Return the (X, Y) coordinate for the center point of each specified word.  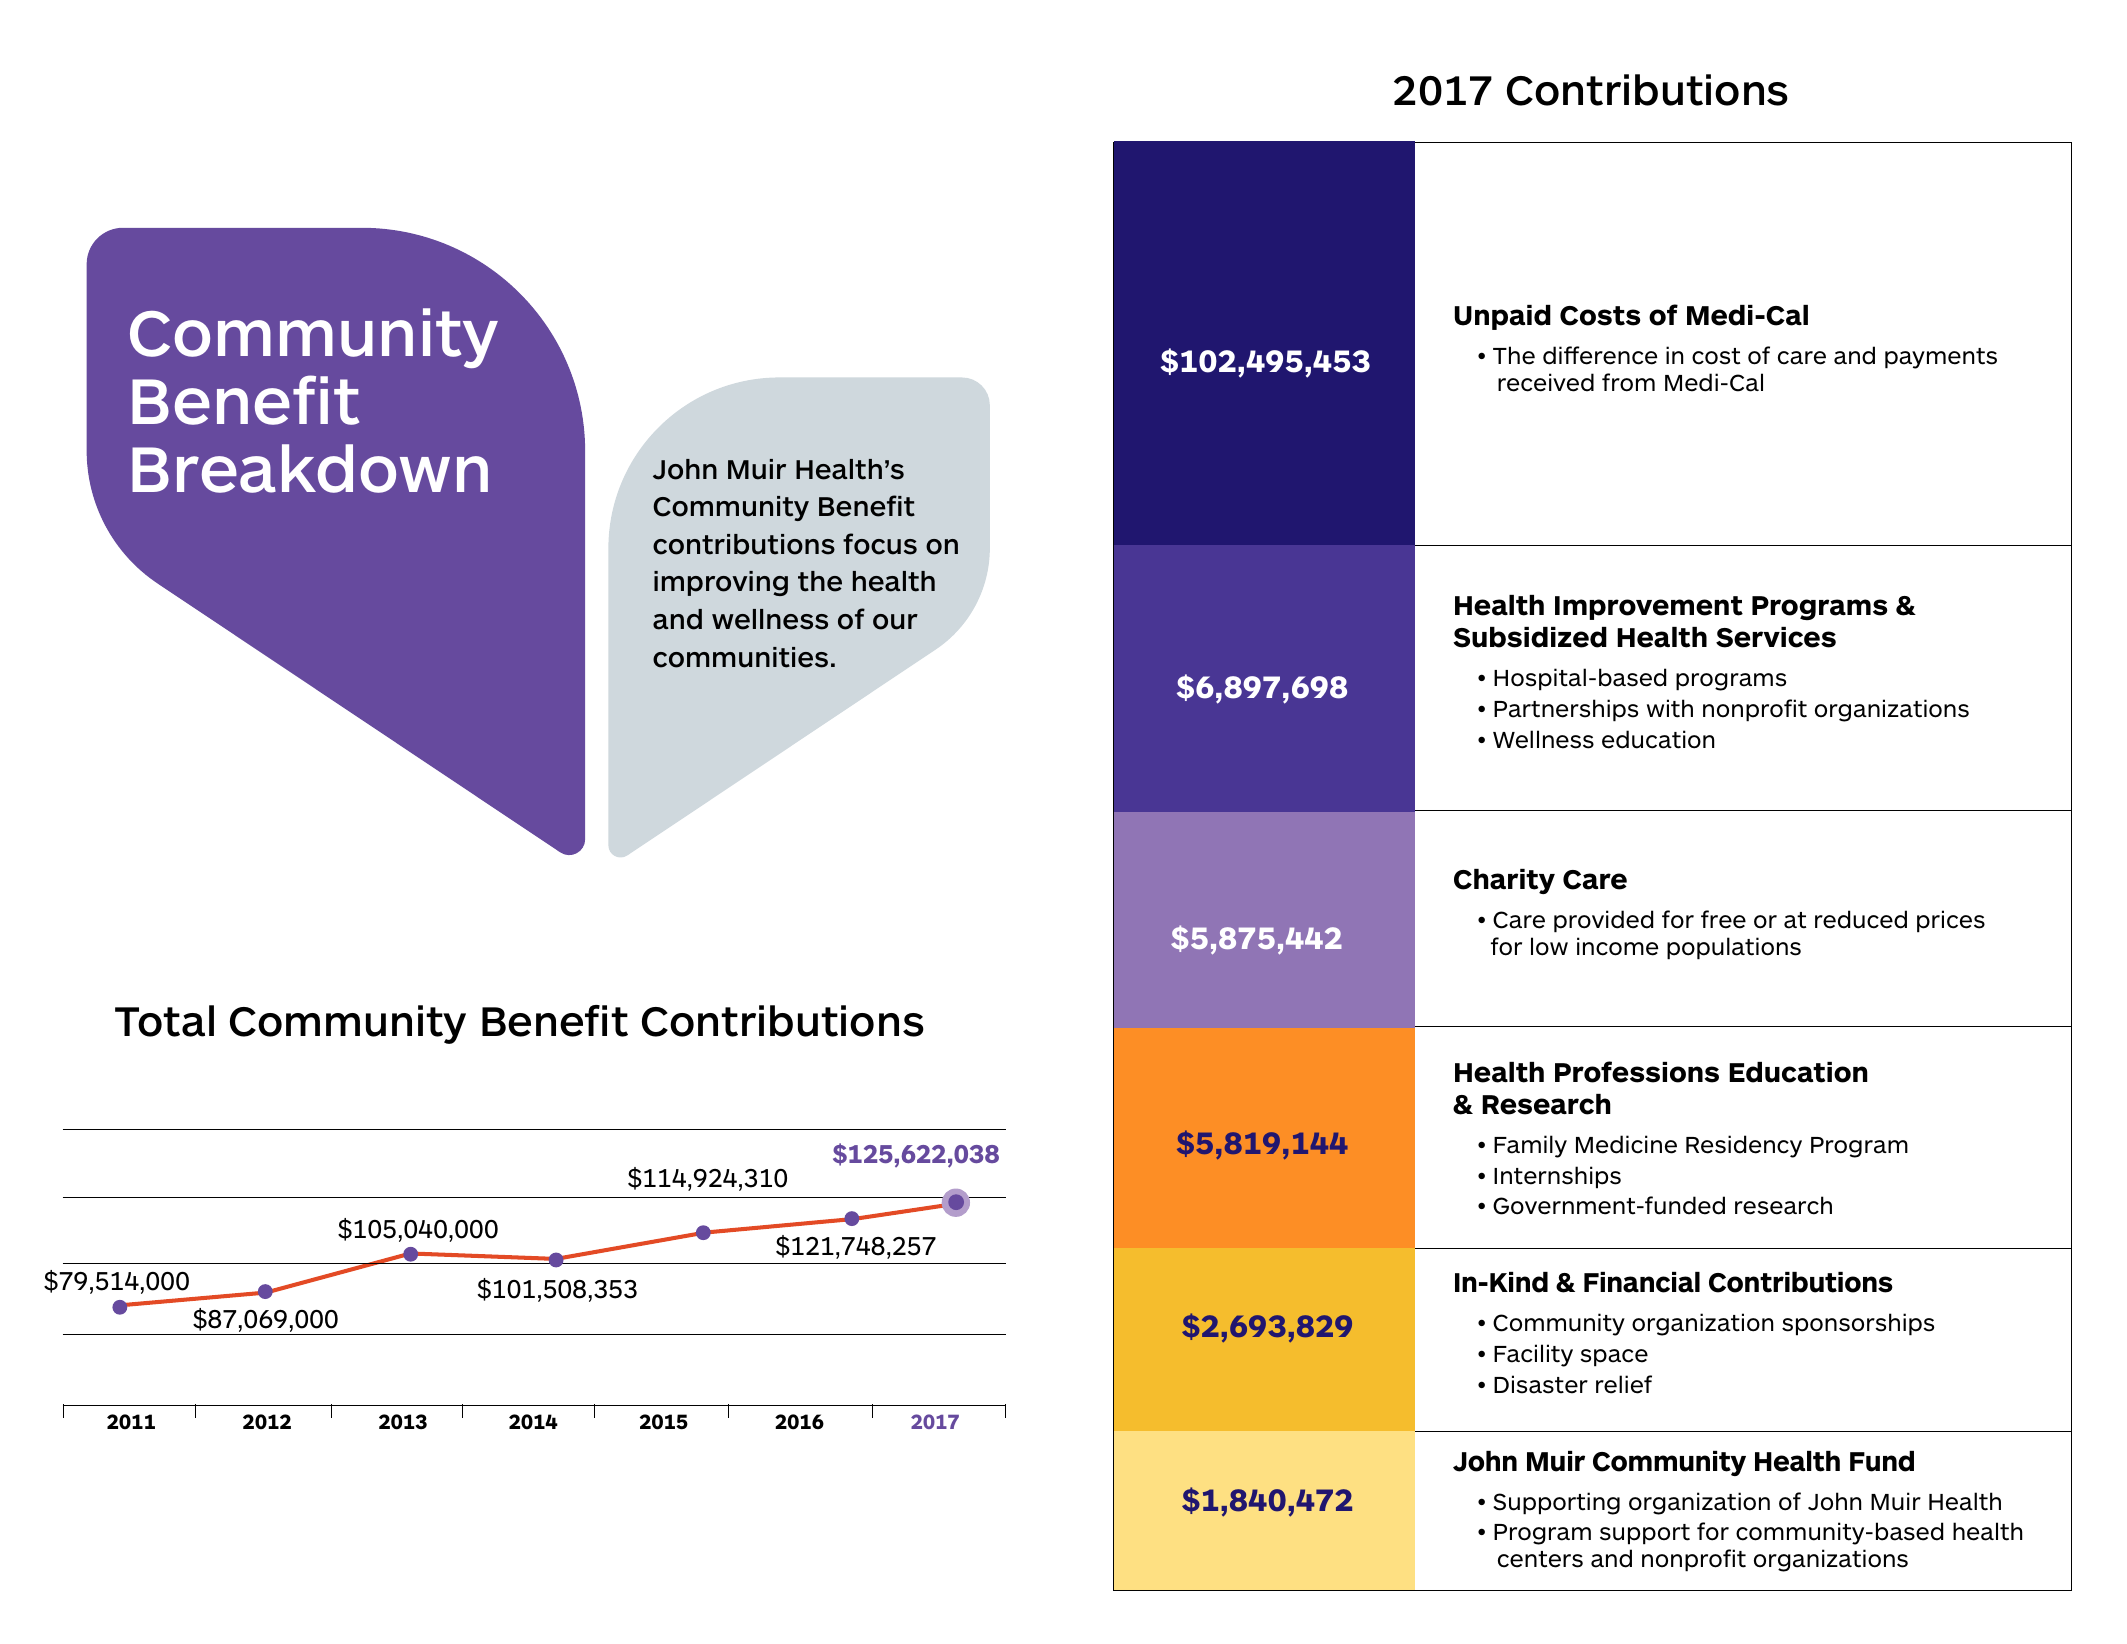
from (1628, 382)
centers (1540, 1559)
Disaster (1541, 1384)
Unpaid (1503, 317)
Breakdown (310, 468)
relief (1624, 1384)
